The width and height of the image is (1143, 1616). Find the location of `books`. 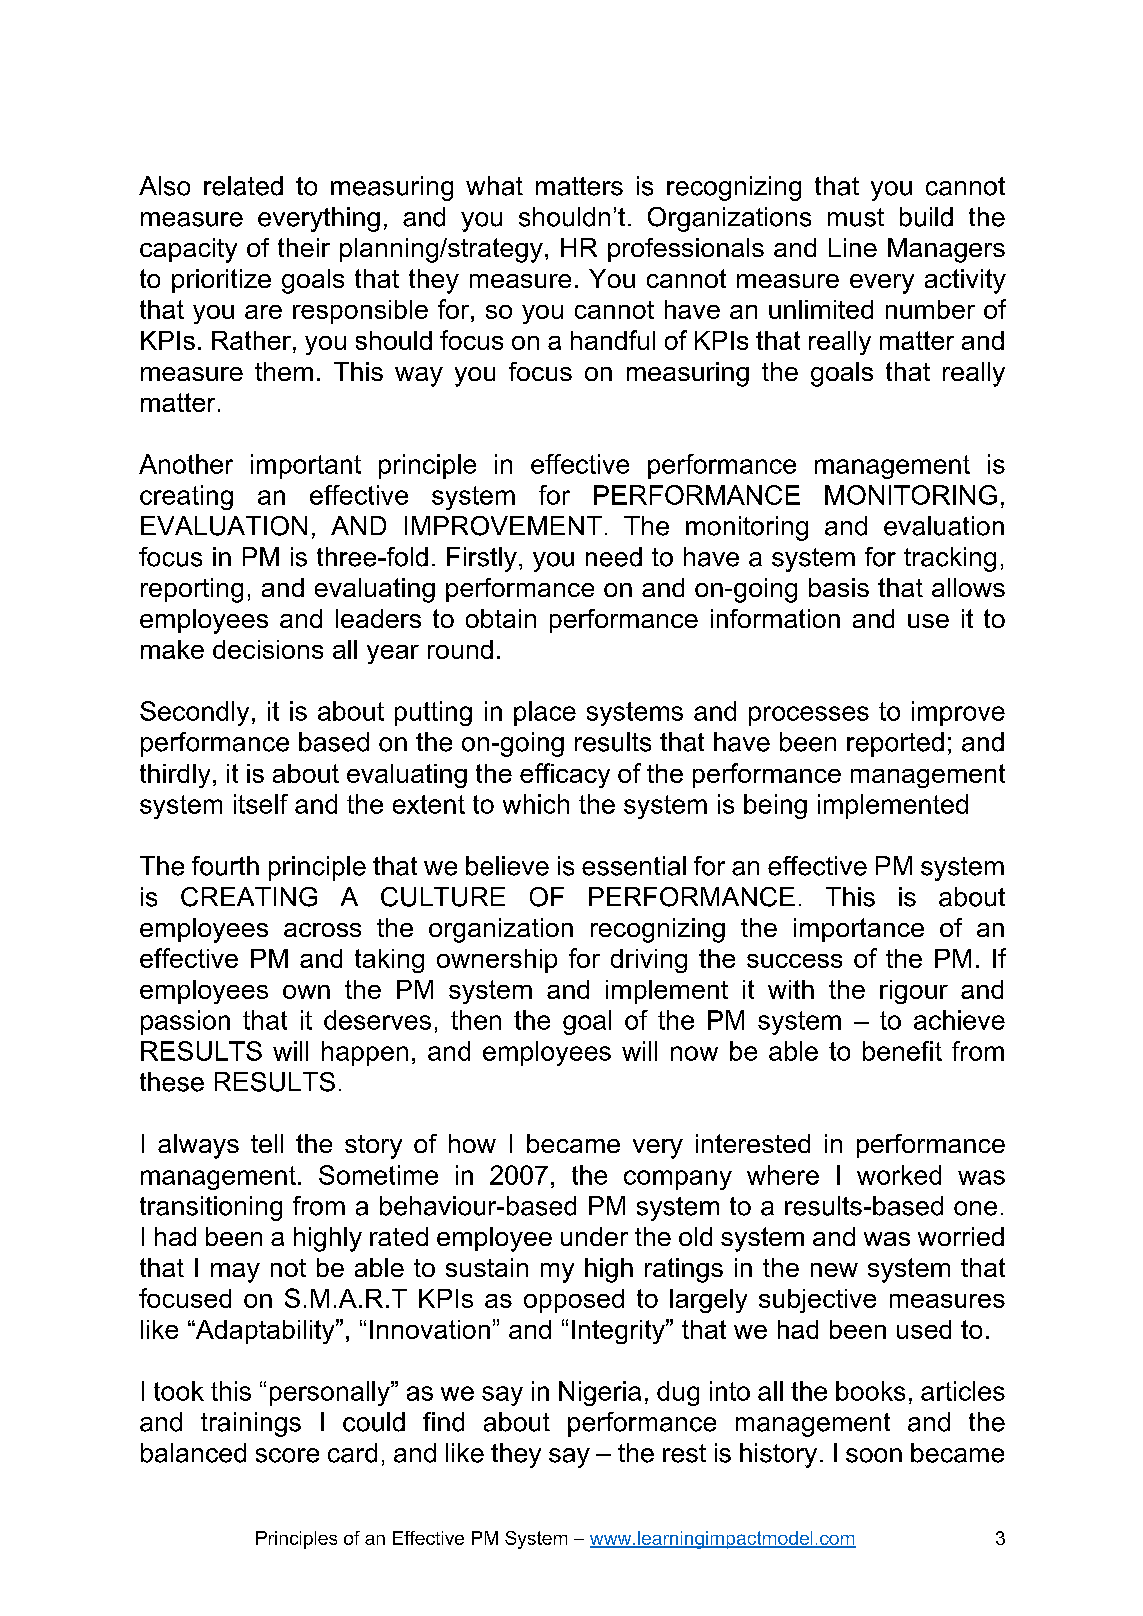

books is located at coordinates (870, 1391).
